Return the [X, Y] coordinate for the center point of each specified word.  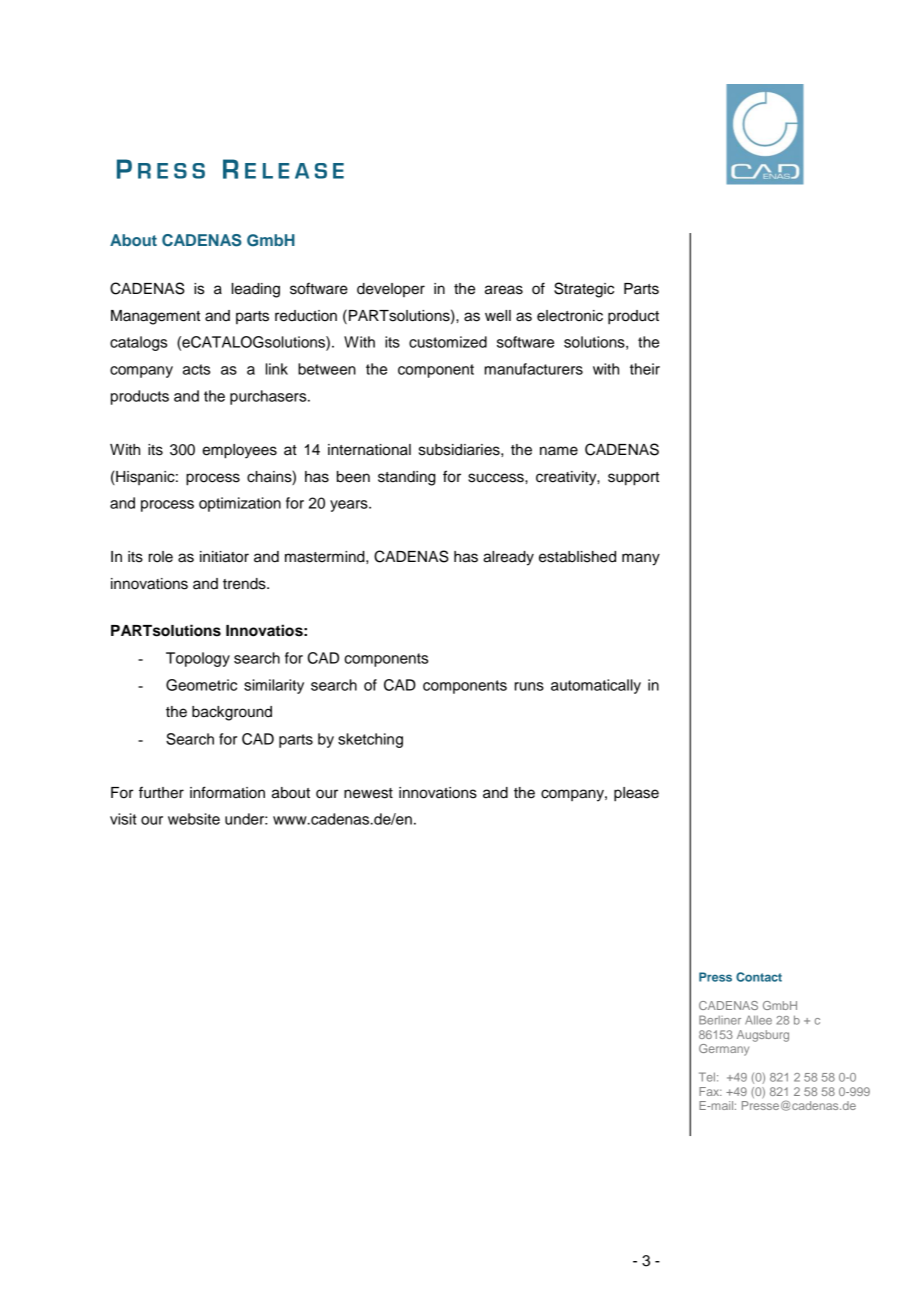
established [577, 557]
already [508, 558]
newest [368, 793]
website [194, 819]
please [636, 794]
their [645, 369]
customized [448, 342]
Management [155, 317]
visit [123, 819]
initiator [224, 557]
